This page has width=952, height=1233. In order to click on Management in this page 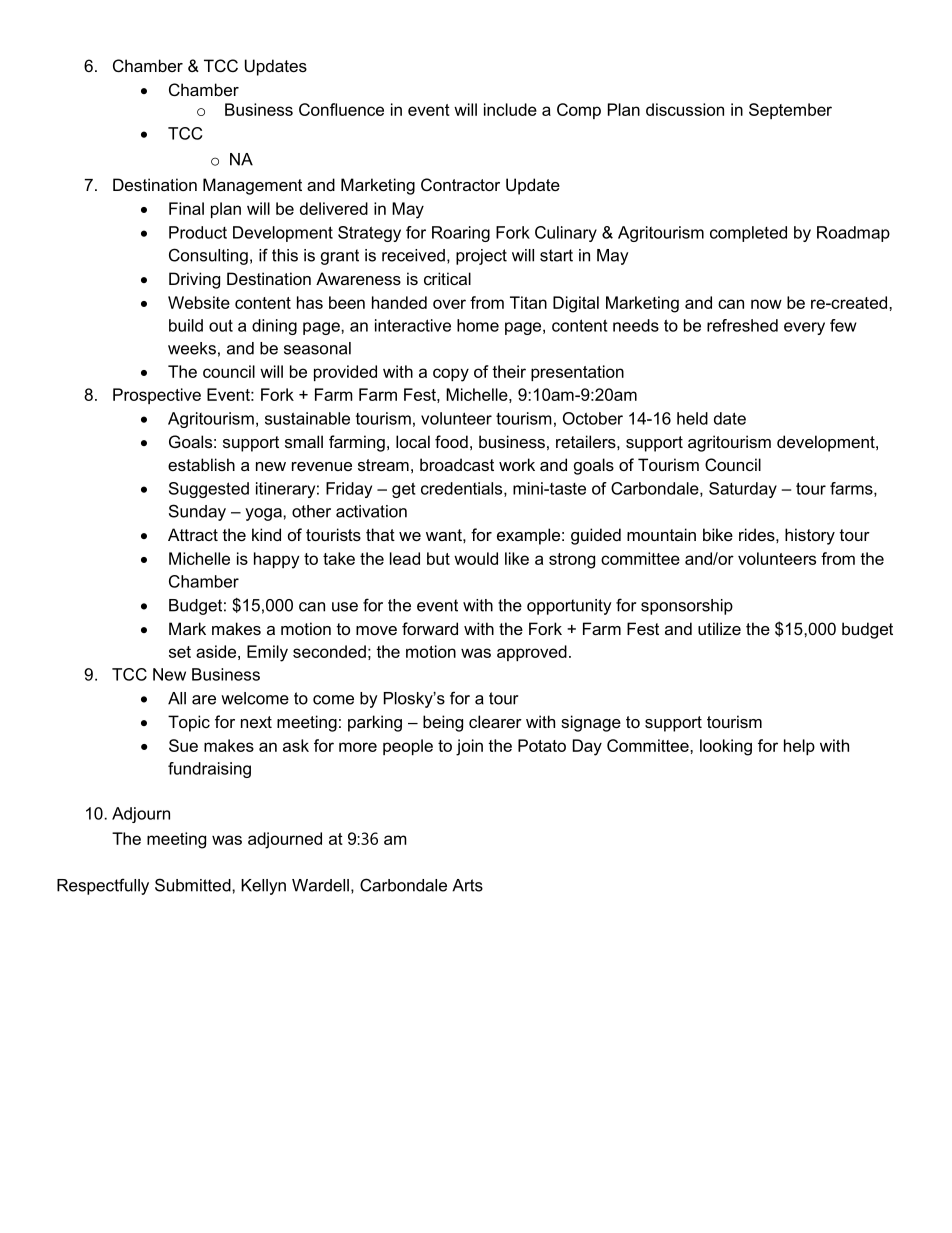, I will do `click(252, 186)`.
